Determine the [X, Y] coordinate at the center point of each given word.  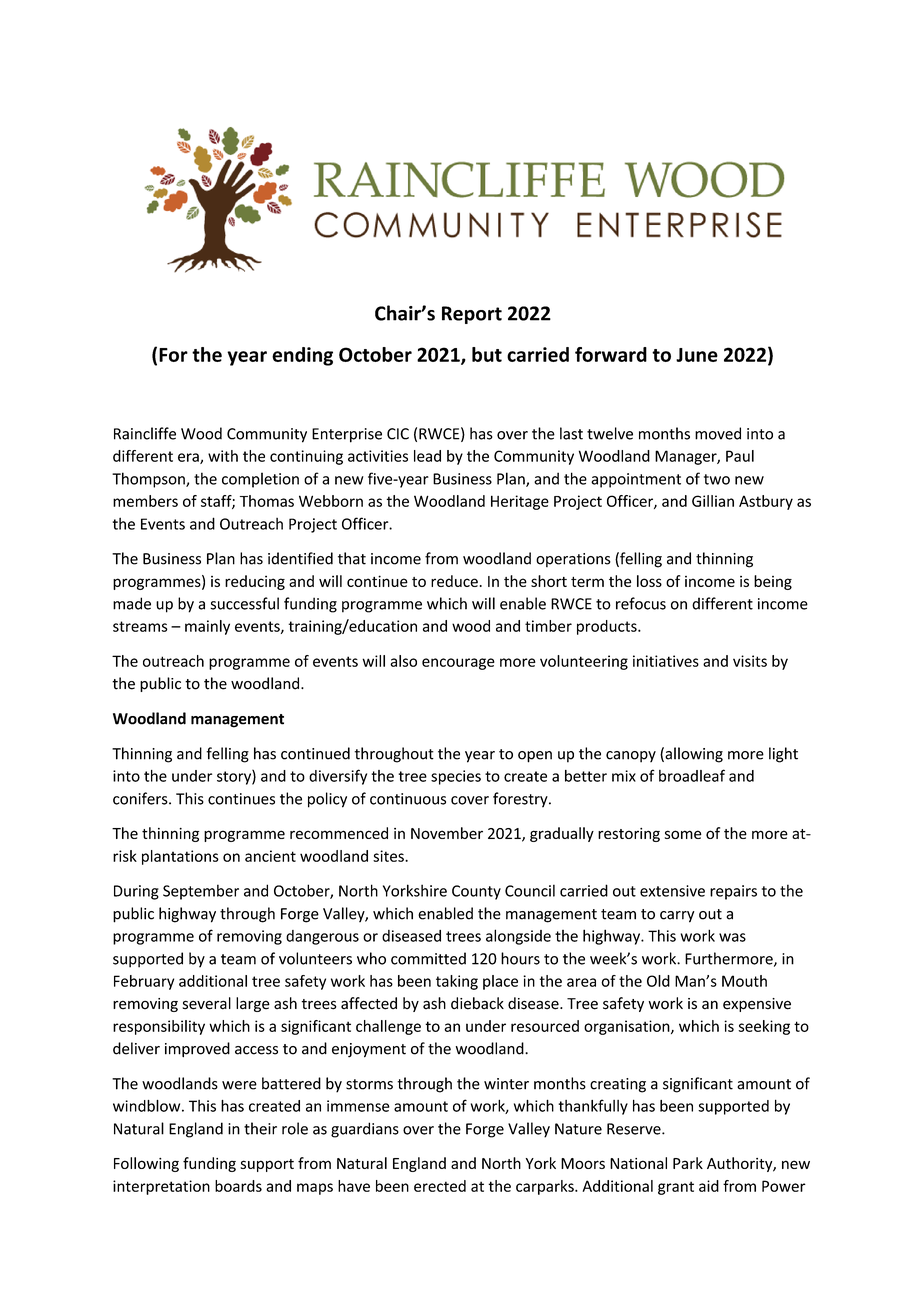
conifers [141, 798]
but [487, 354]
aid [709, 1186]
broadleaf [692, 775]
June [697, 355]
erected [440, 1186]
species [456, 777]
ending [302, 356]
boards [238, 1186]
